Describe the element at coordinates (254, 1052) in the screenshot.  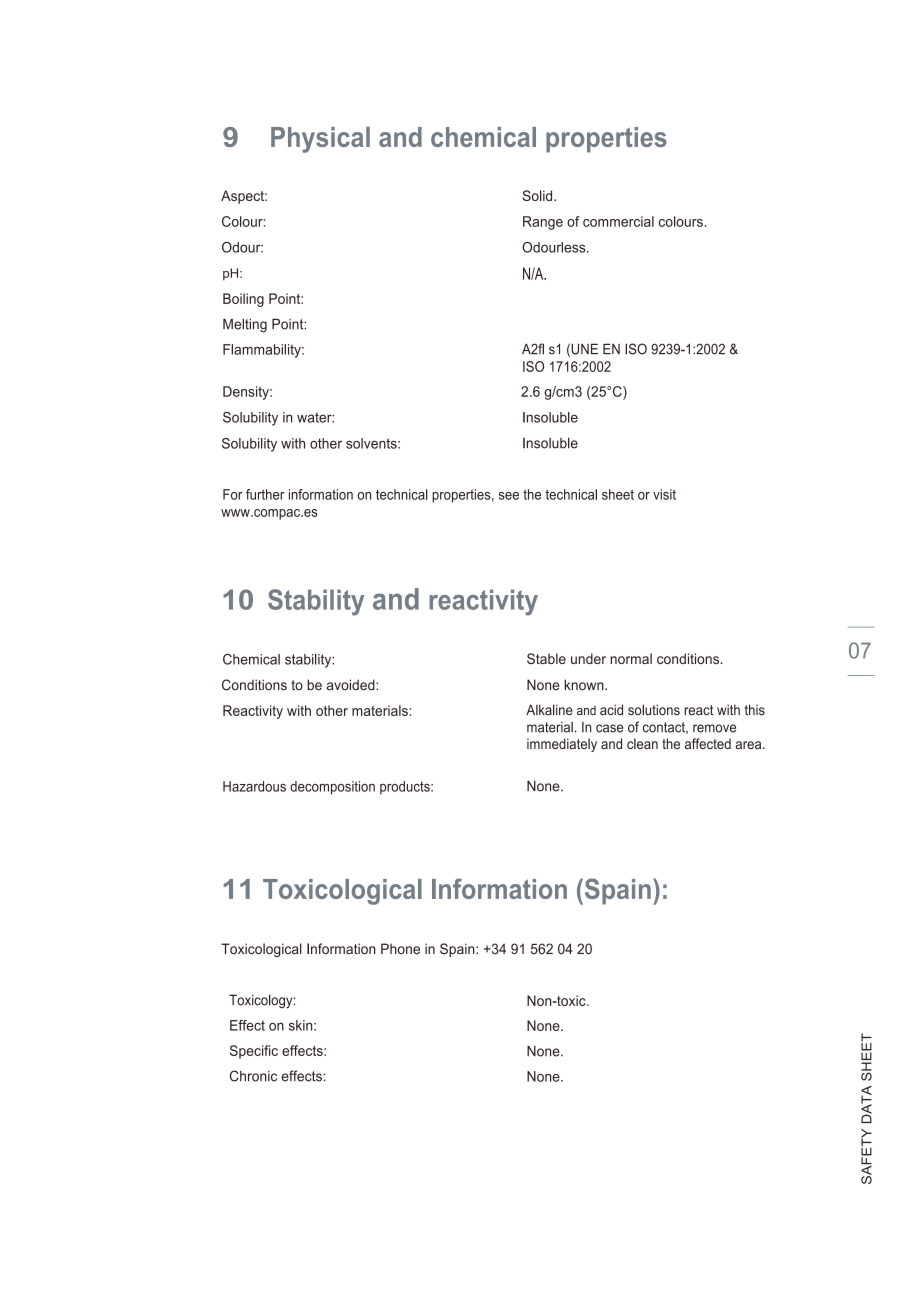
I see `Specific` at that location.
